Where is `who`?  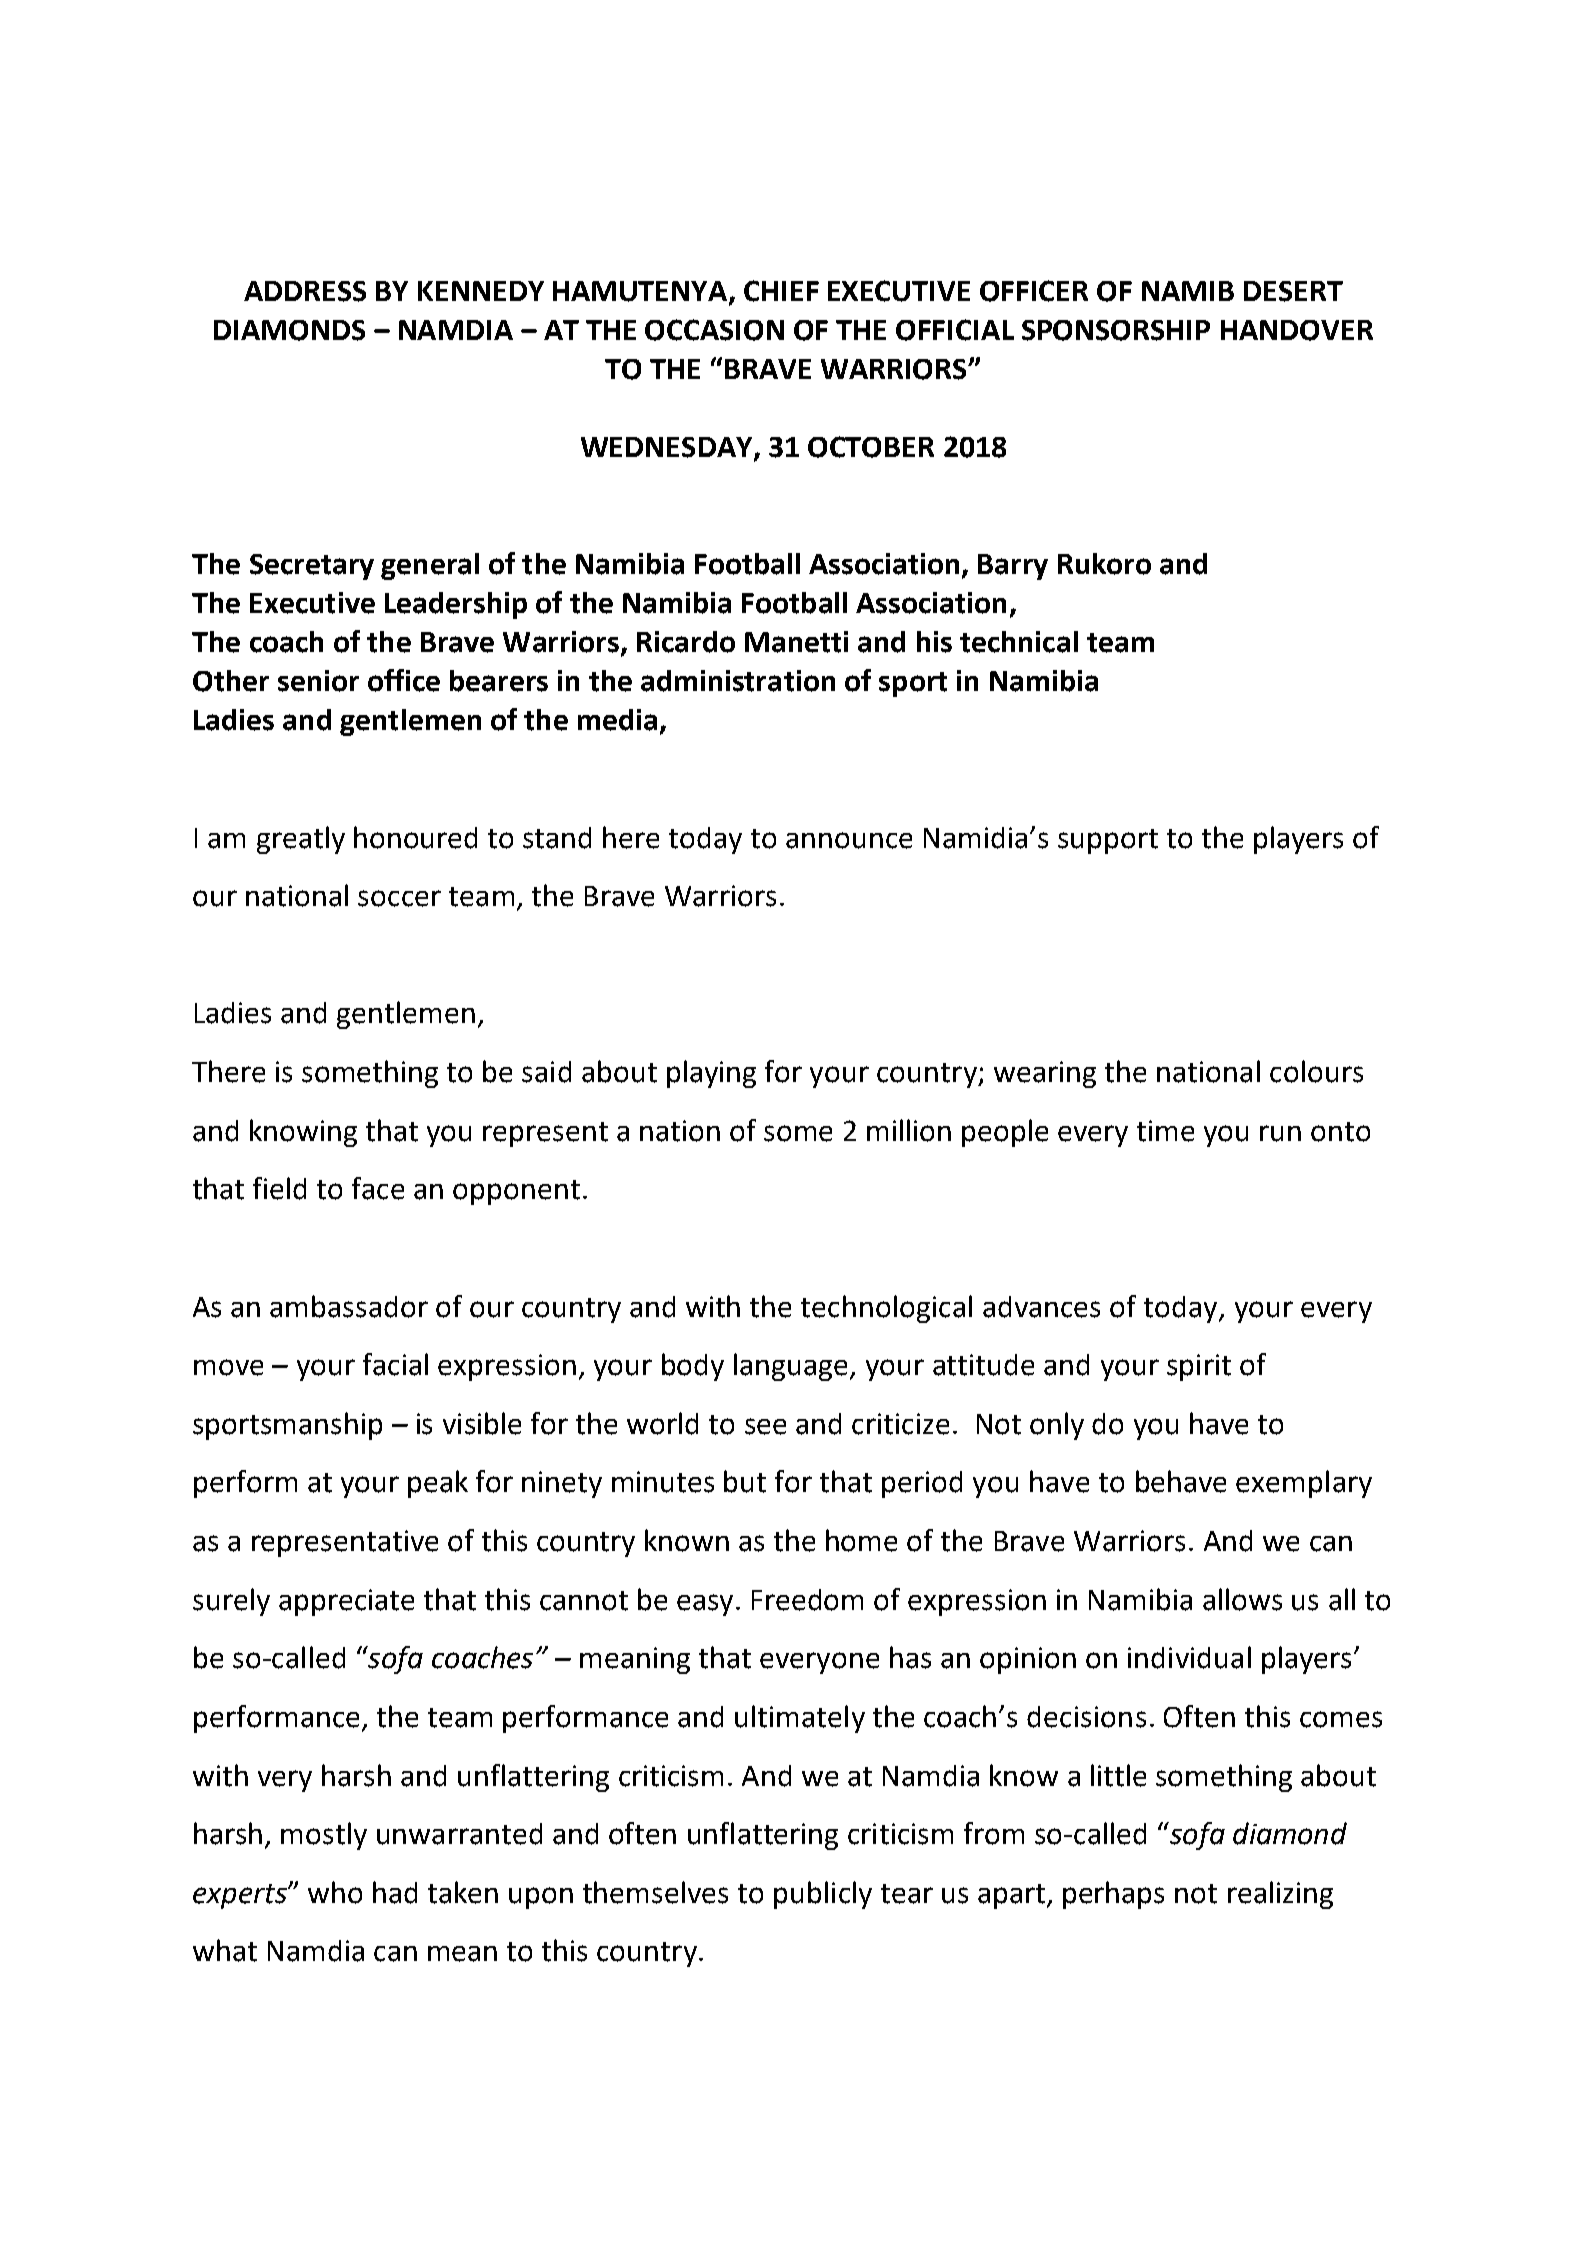 who is located at coordinates (335, 1892).
